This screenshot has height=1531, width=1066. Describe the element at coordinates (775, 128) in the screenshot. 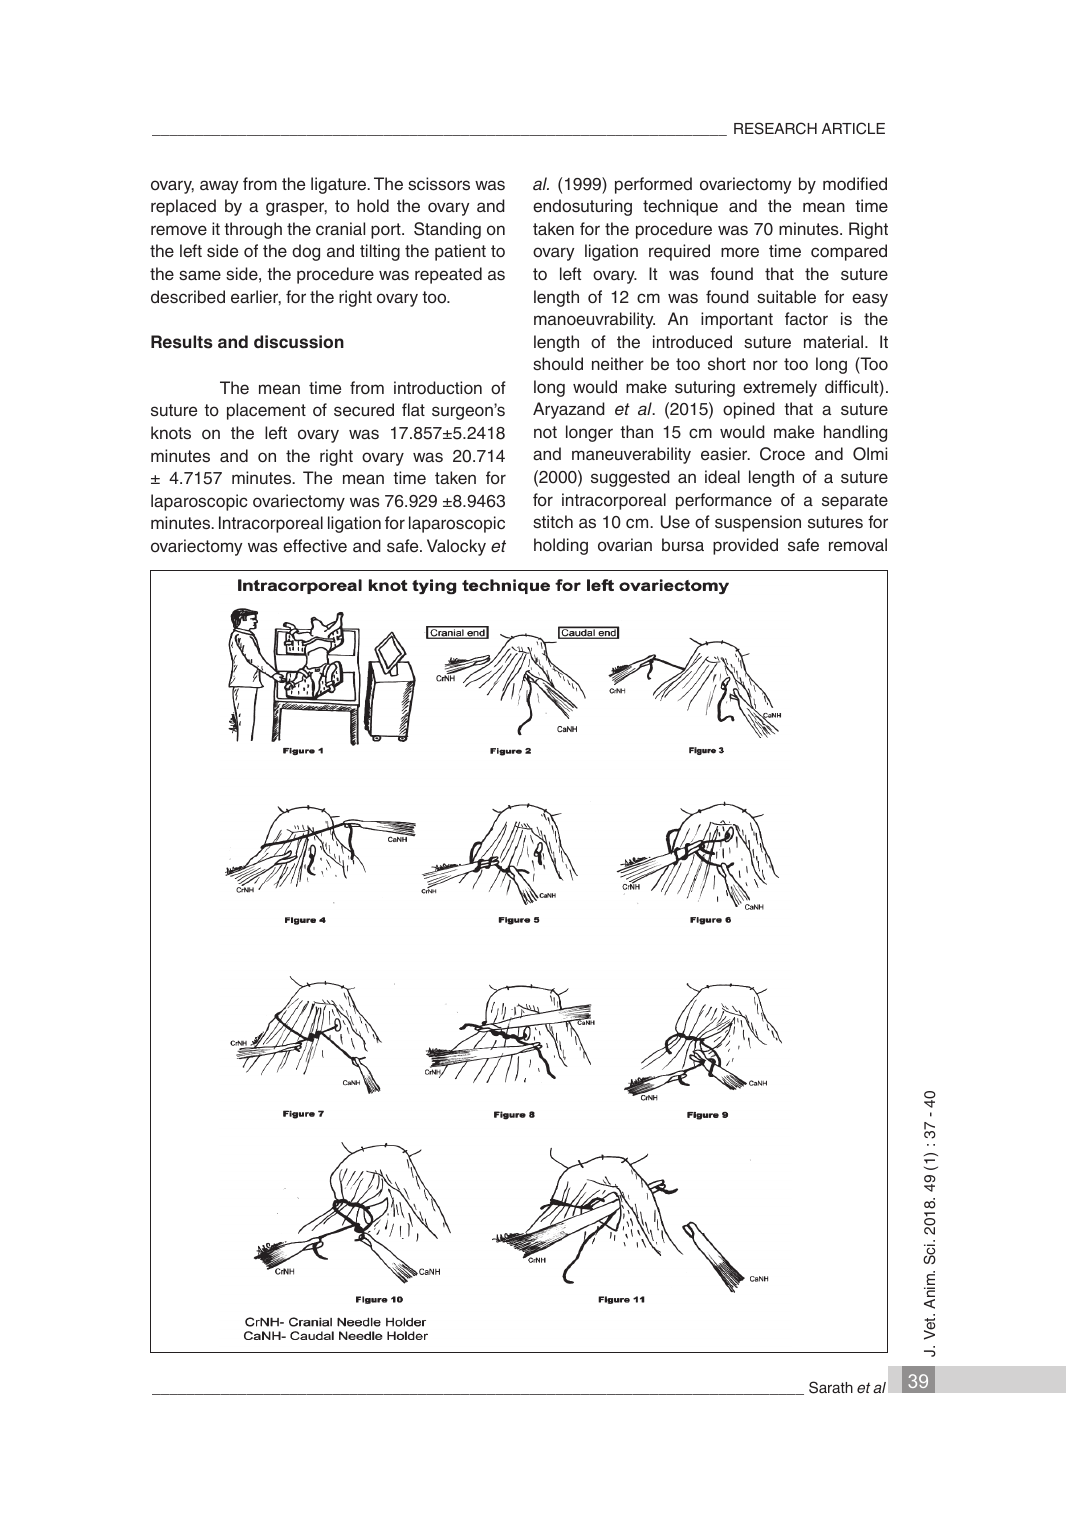

I see `Research` at that location.
